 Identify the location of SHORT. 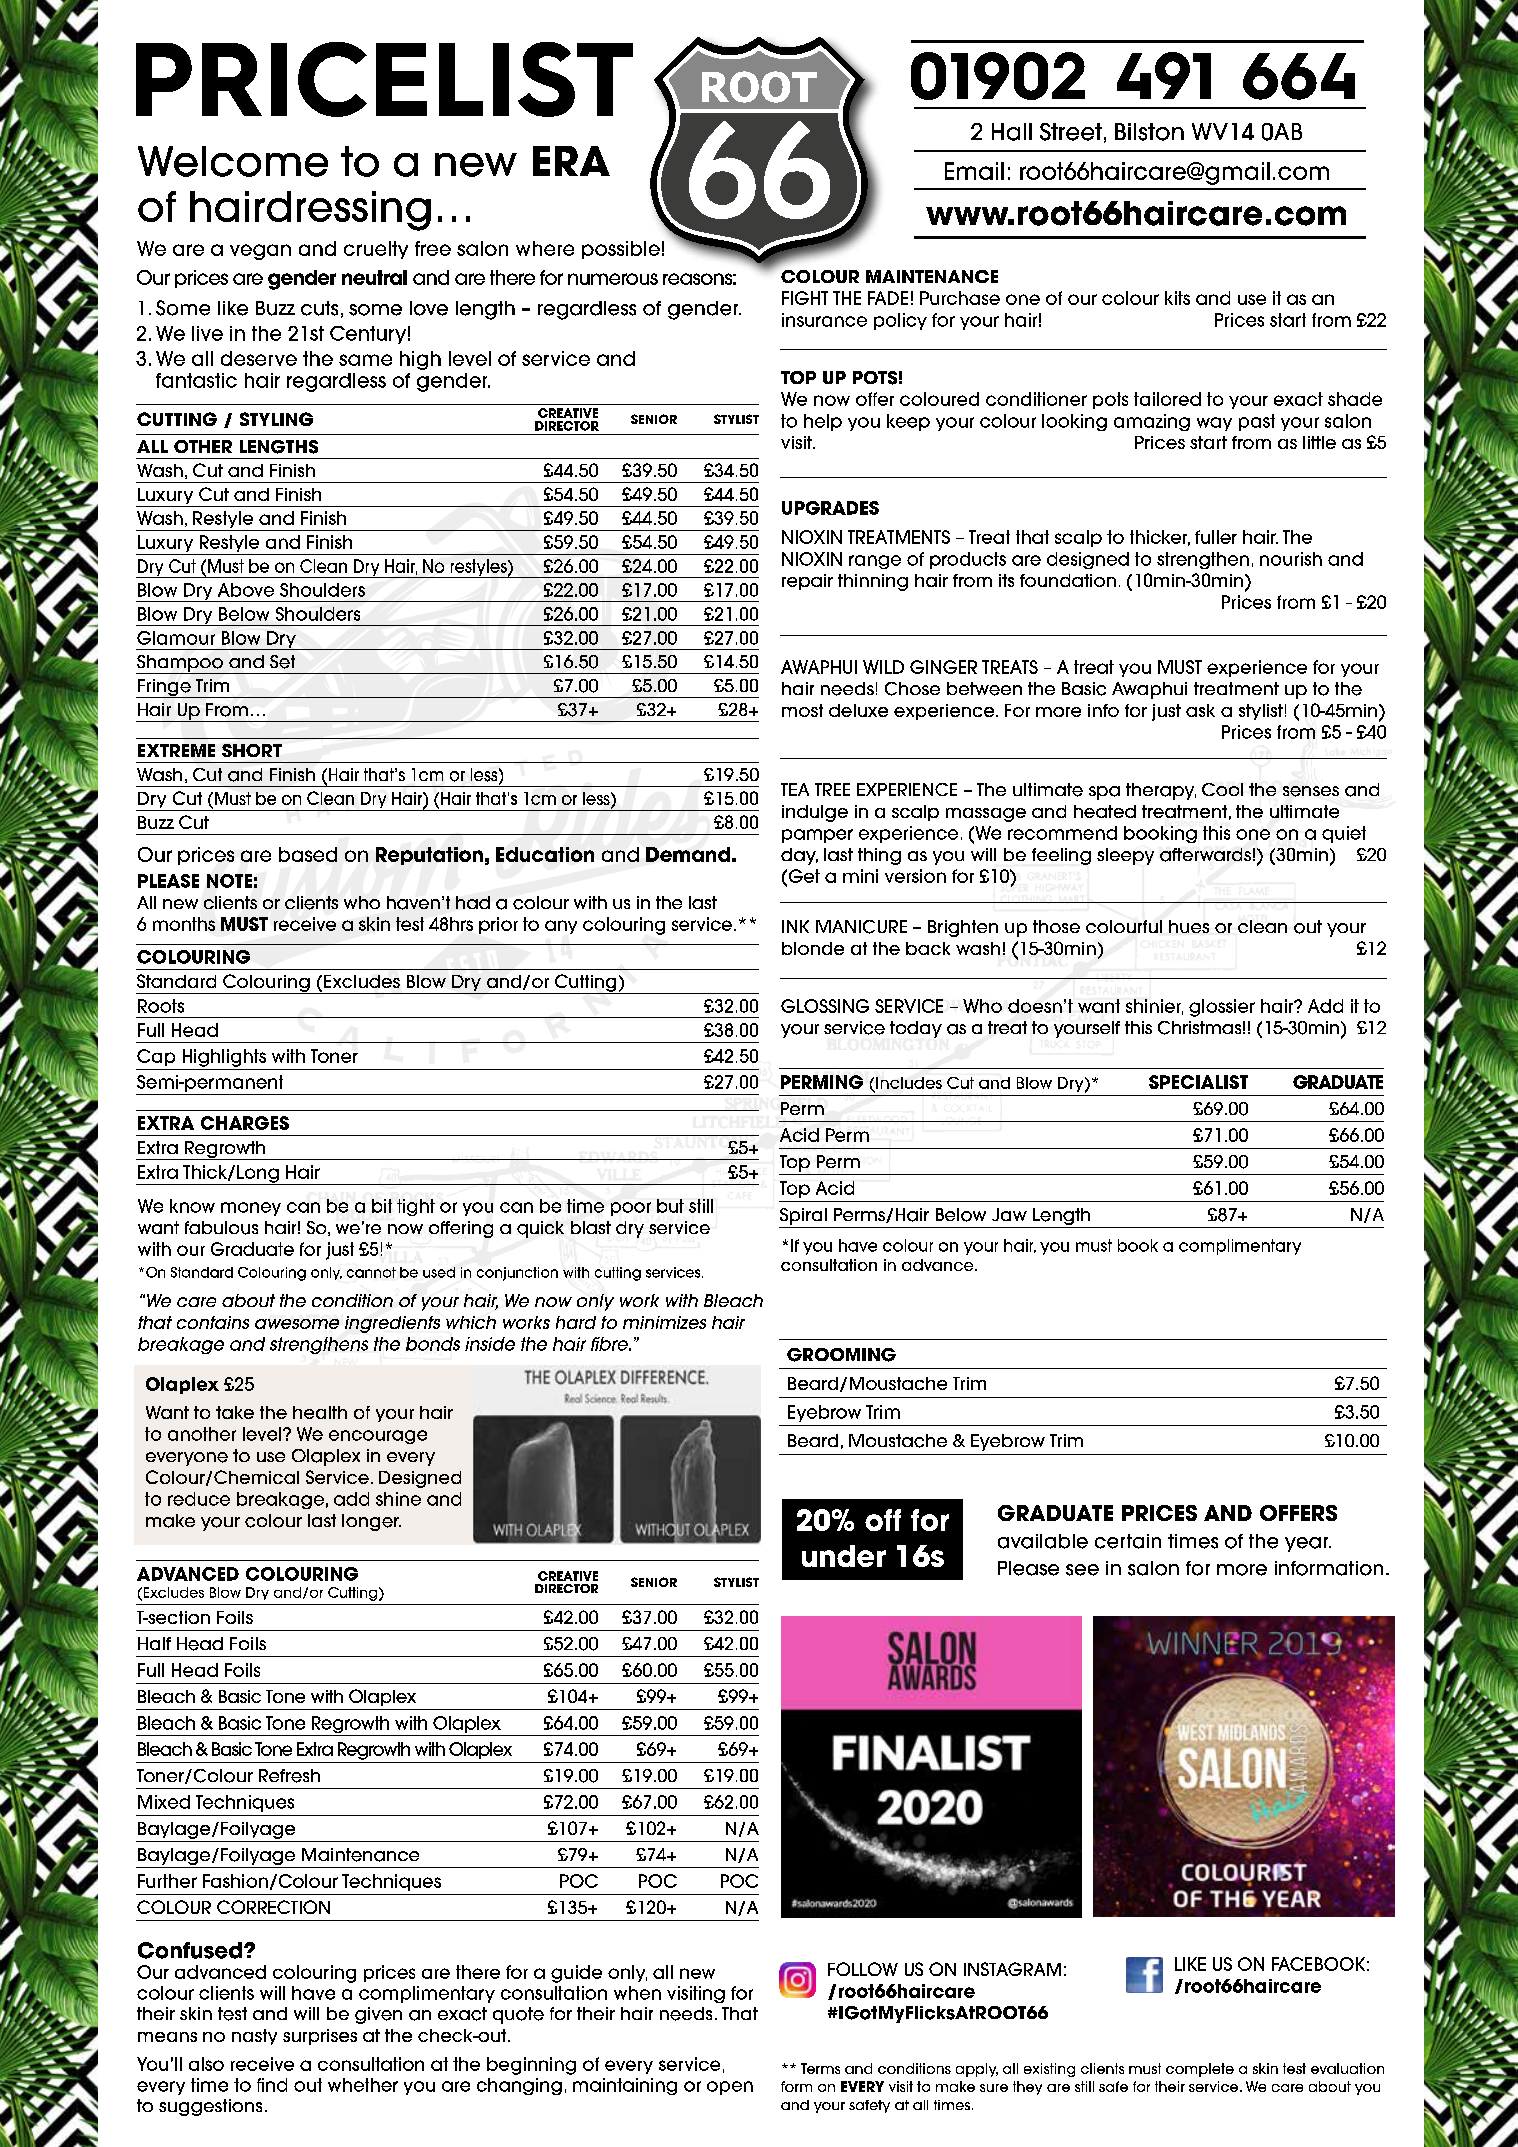
(252, 750).
